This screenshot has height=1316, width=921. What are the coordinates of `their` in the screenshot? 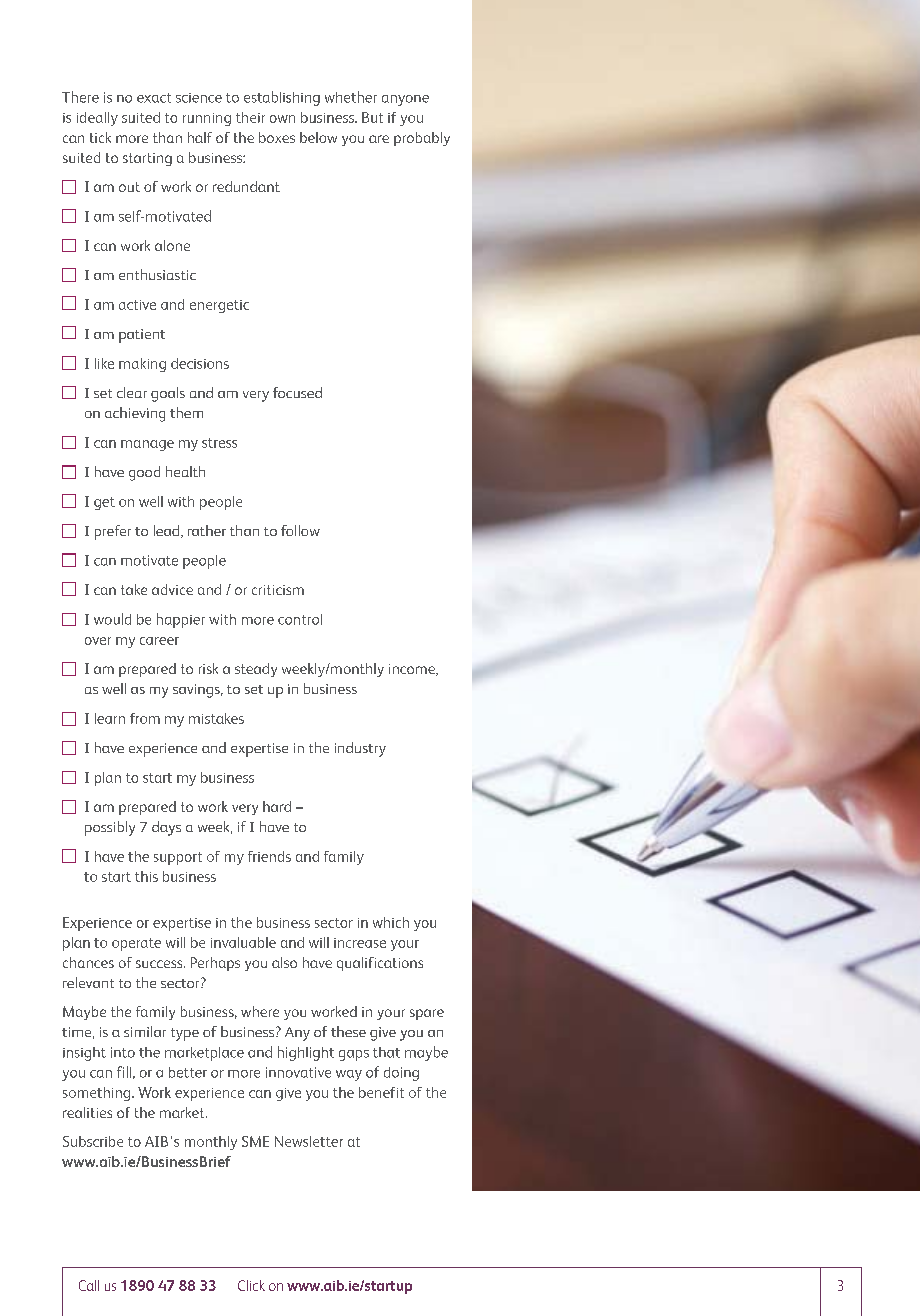 It's located at (250, 117).
